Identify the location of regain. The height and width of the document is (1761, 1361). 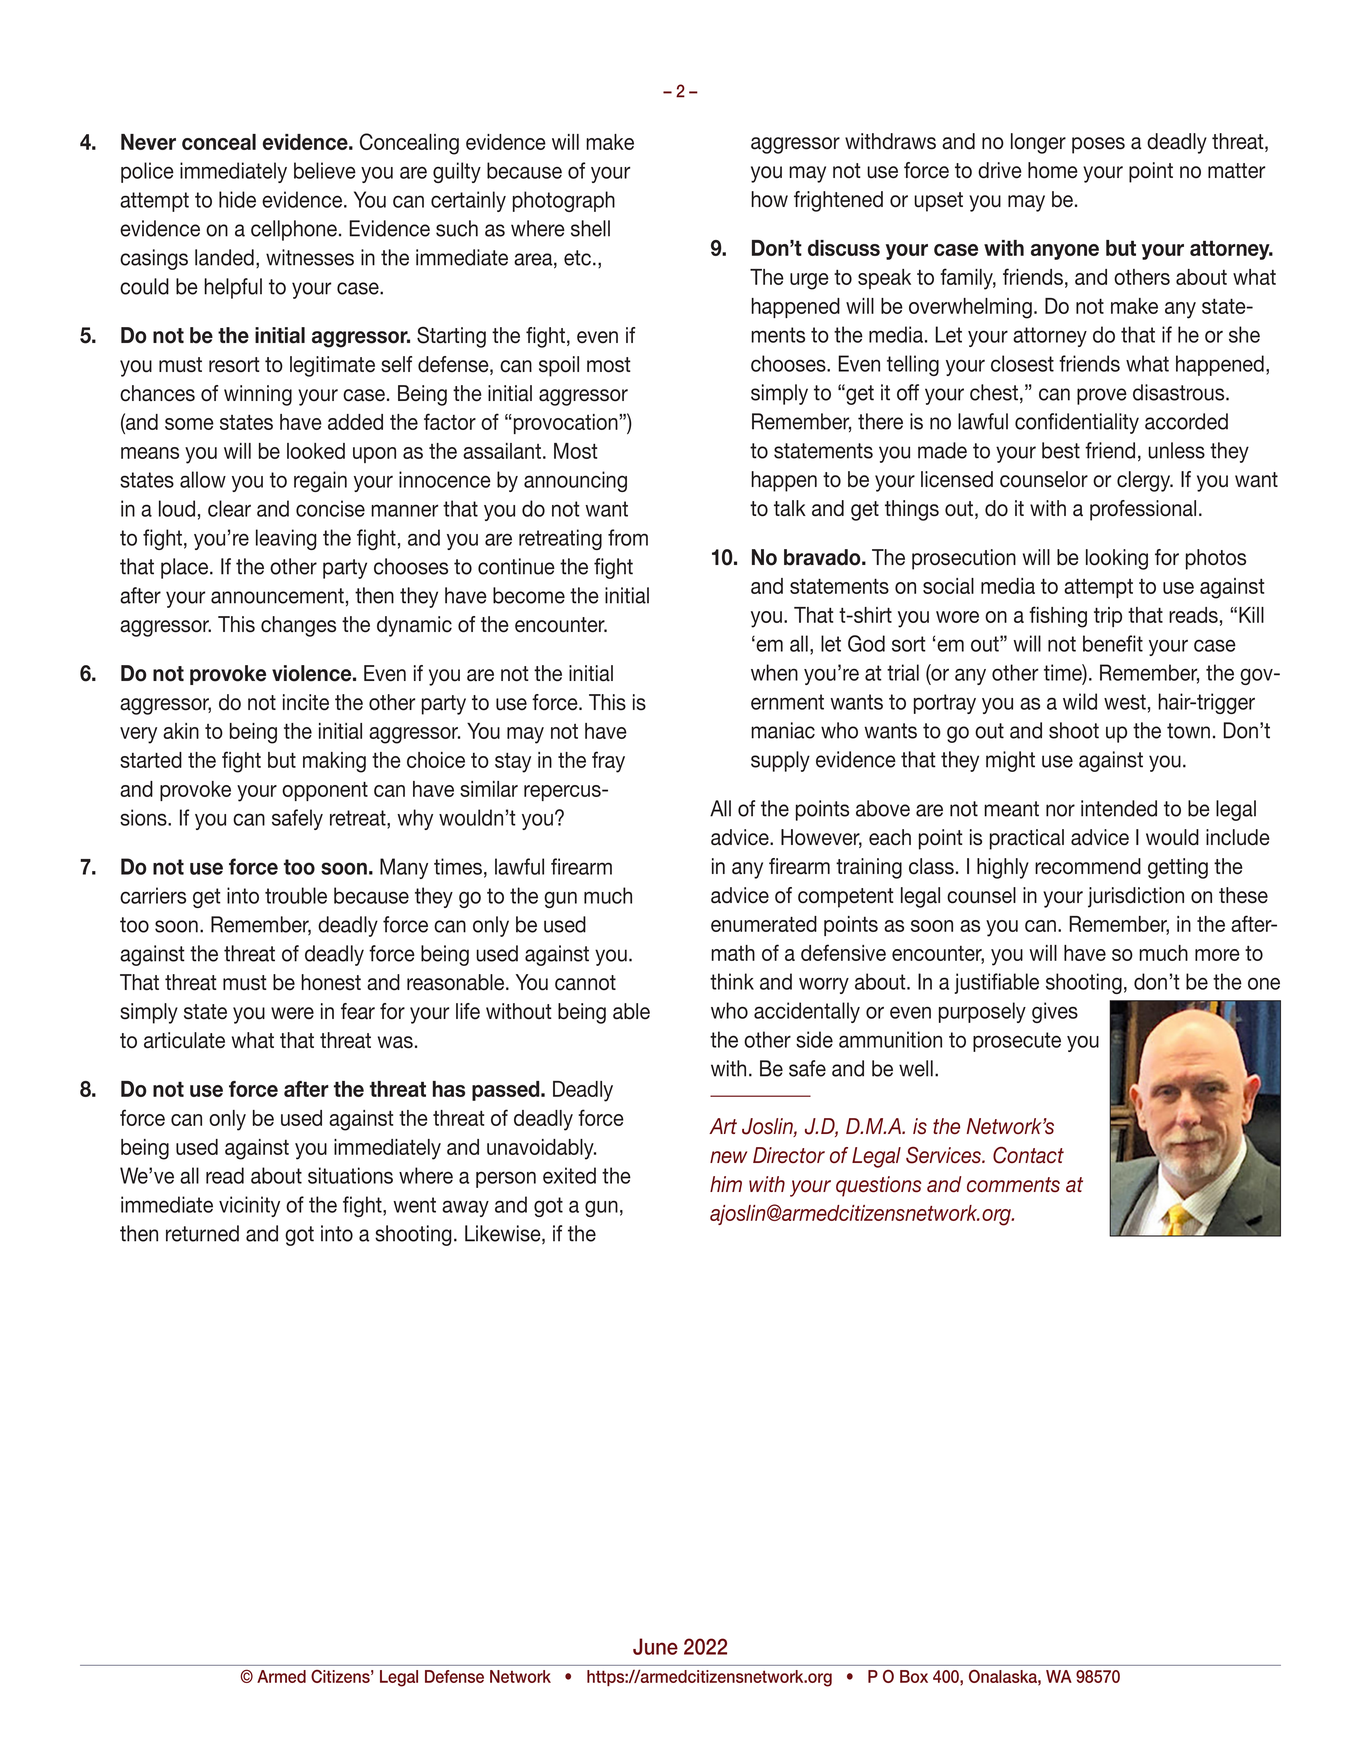
(320, 481).
